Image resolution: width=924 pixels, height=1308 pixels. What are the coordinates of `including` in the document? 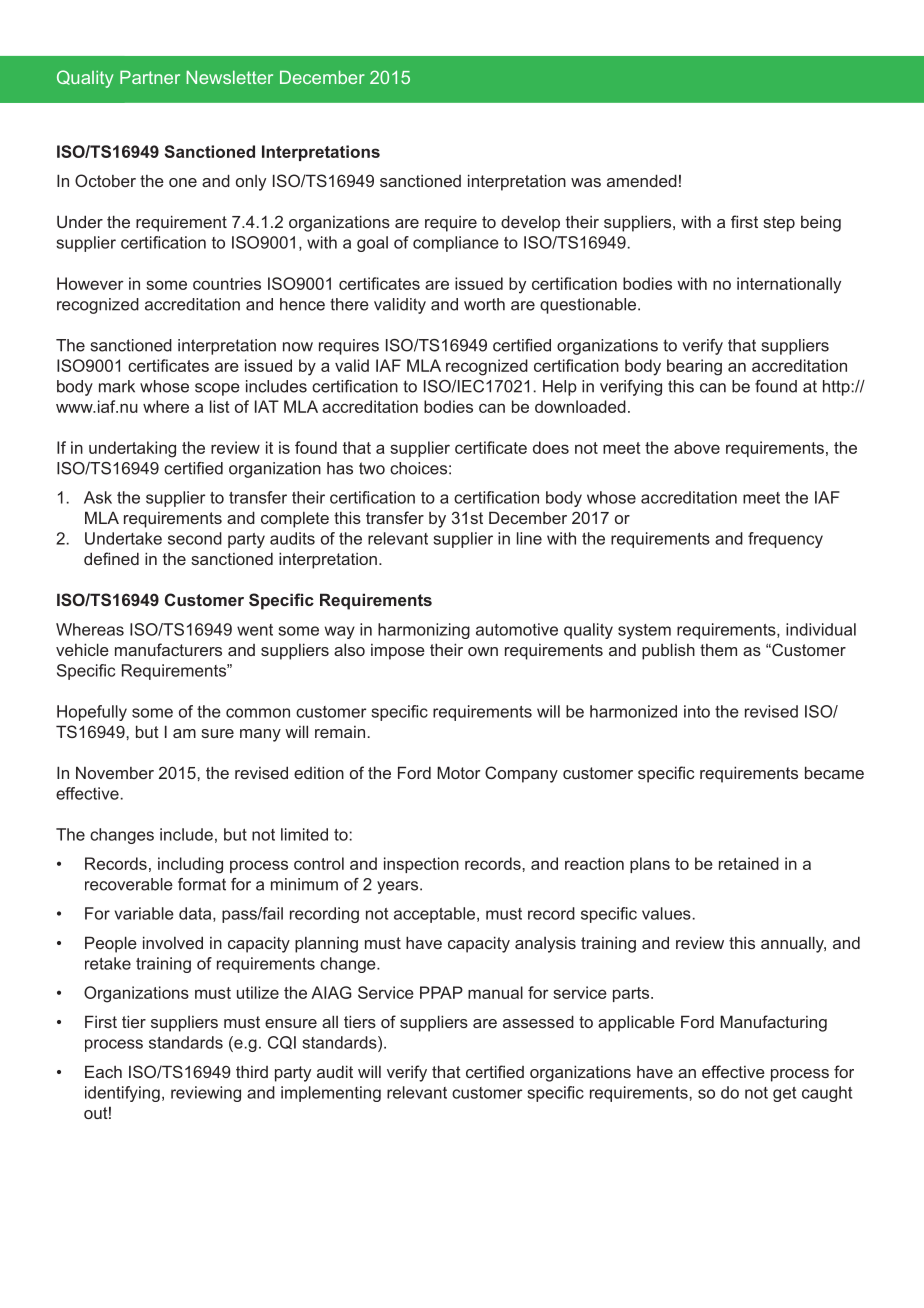 It's located at (190, 865).
